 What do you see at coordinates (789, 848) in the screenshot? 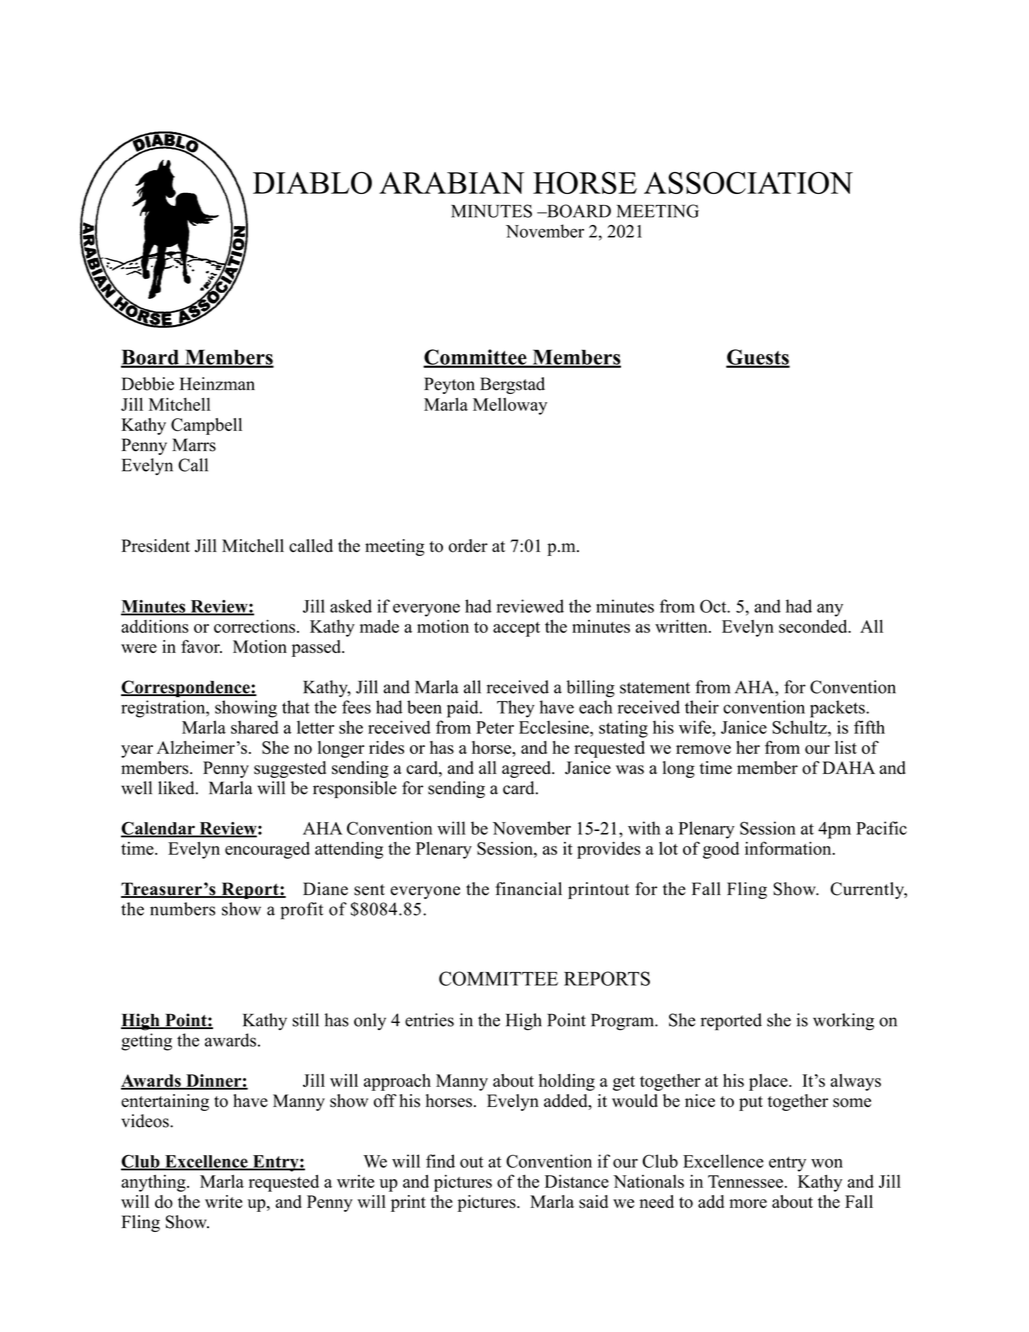
I see `information` at bounding box center [789, 848].
